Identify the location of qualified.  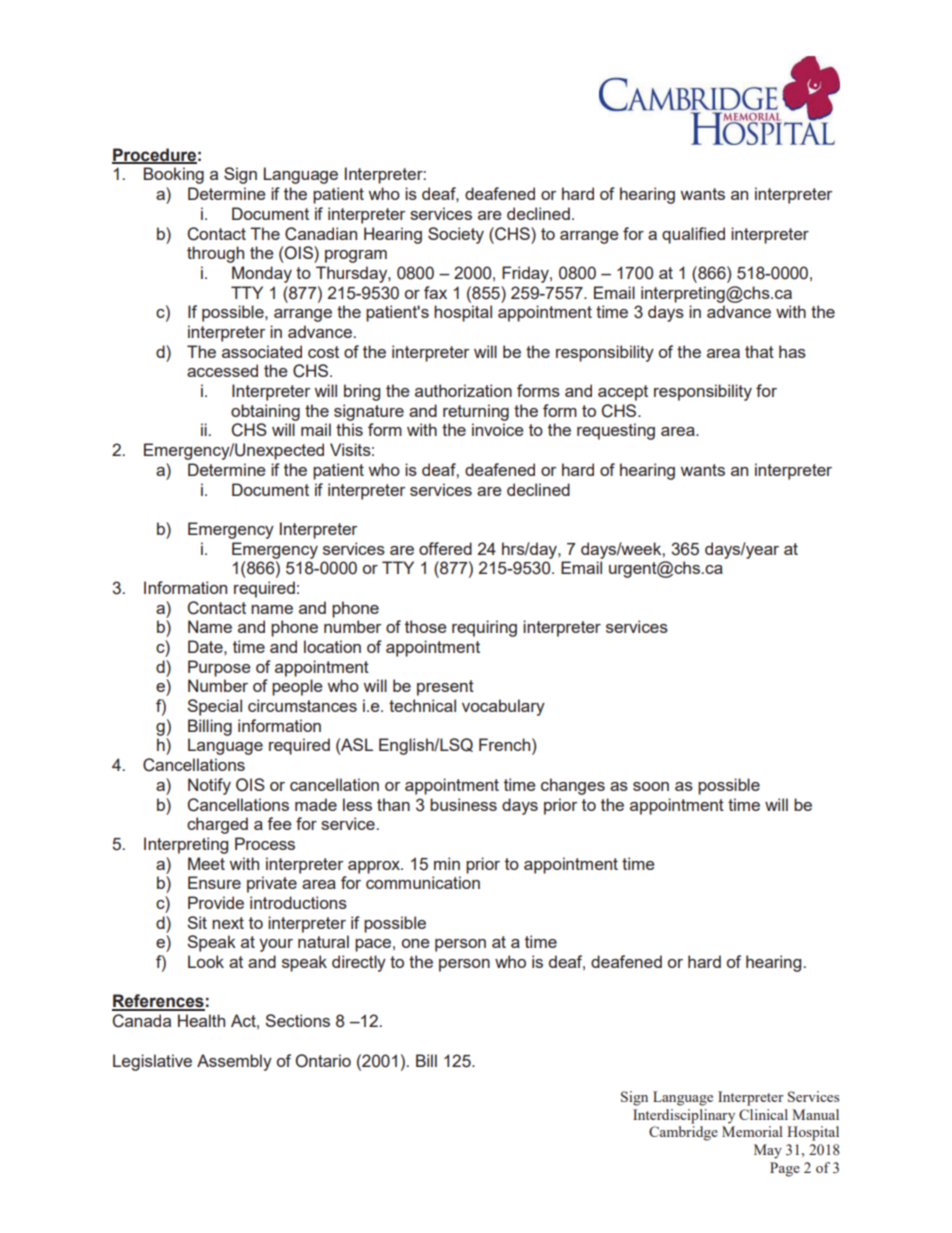
(693, 235).
